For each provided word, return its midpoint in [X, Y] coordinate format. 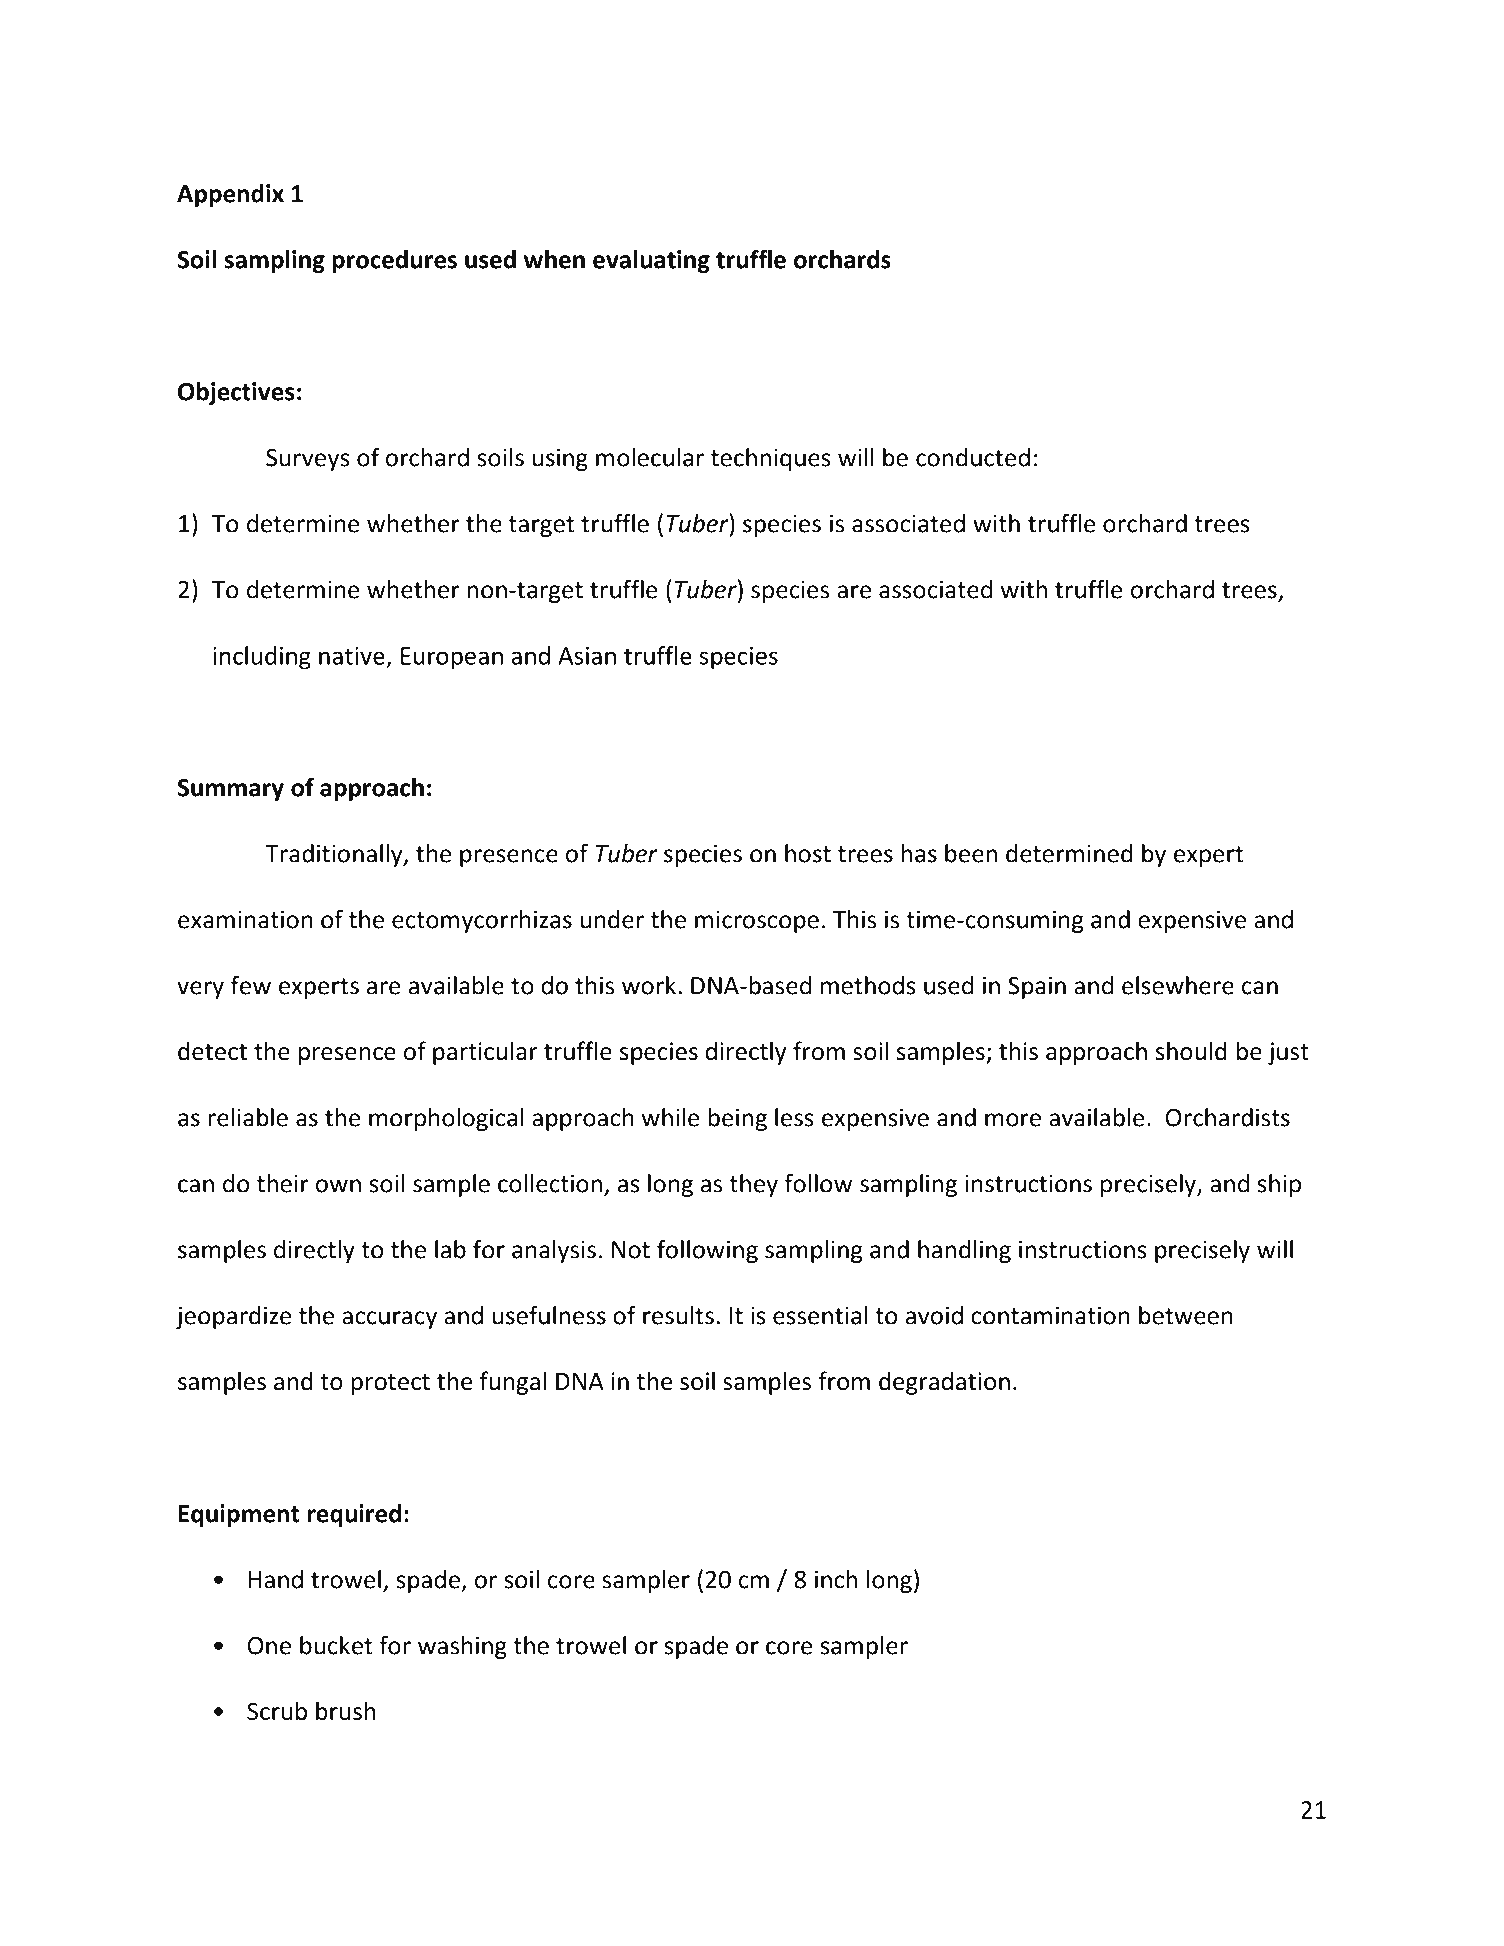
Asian [587, 656]
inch [836, 1579]
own [338, 1186]
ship [1279, 1185]
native [352, 656]
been [971, 853]
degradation [944, 1383]
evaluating [651, 261]
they [753, 1185]
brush [345, 1711]
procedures [394, 261]
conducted [973, 457]
